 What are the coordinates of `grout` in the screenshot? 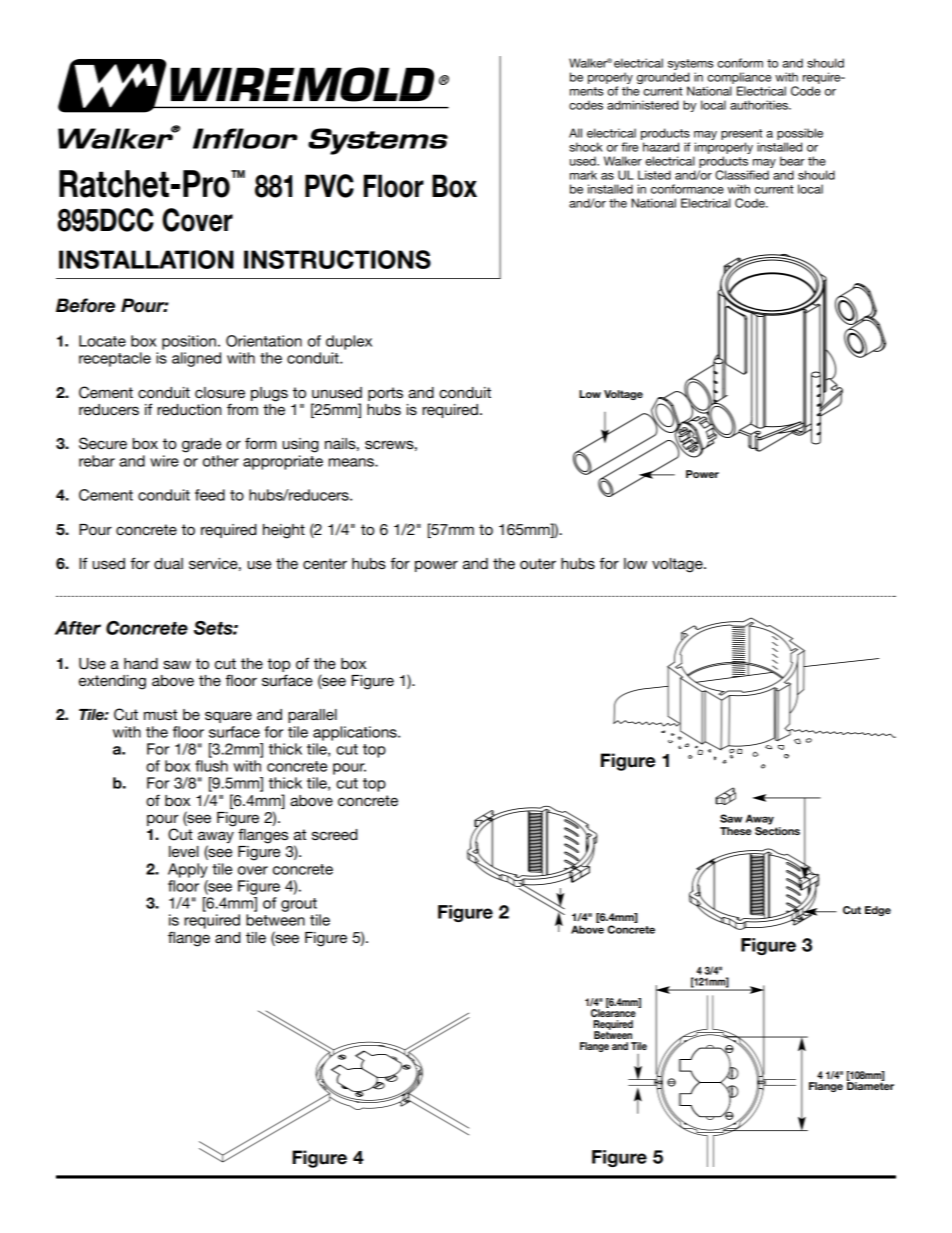 It's located at (299, 905).
